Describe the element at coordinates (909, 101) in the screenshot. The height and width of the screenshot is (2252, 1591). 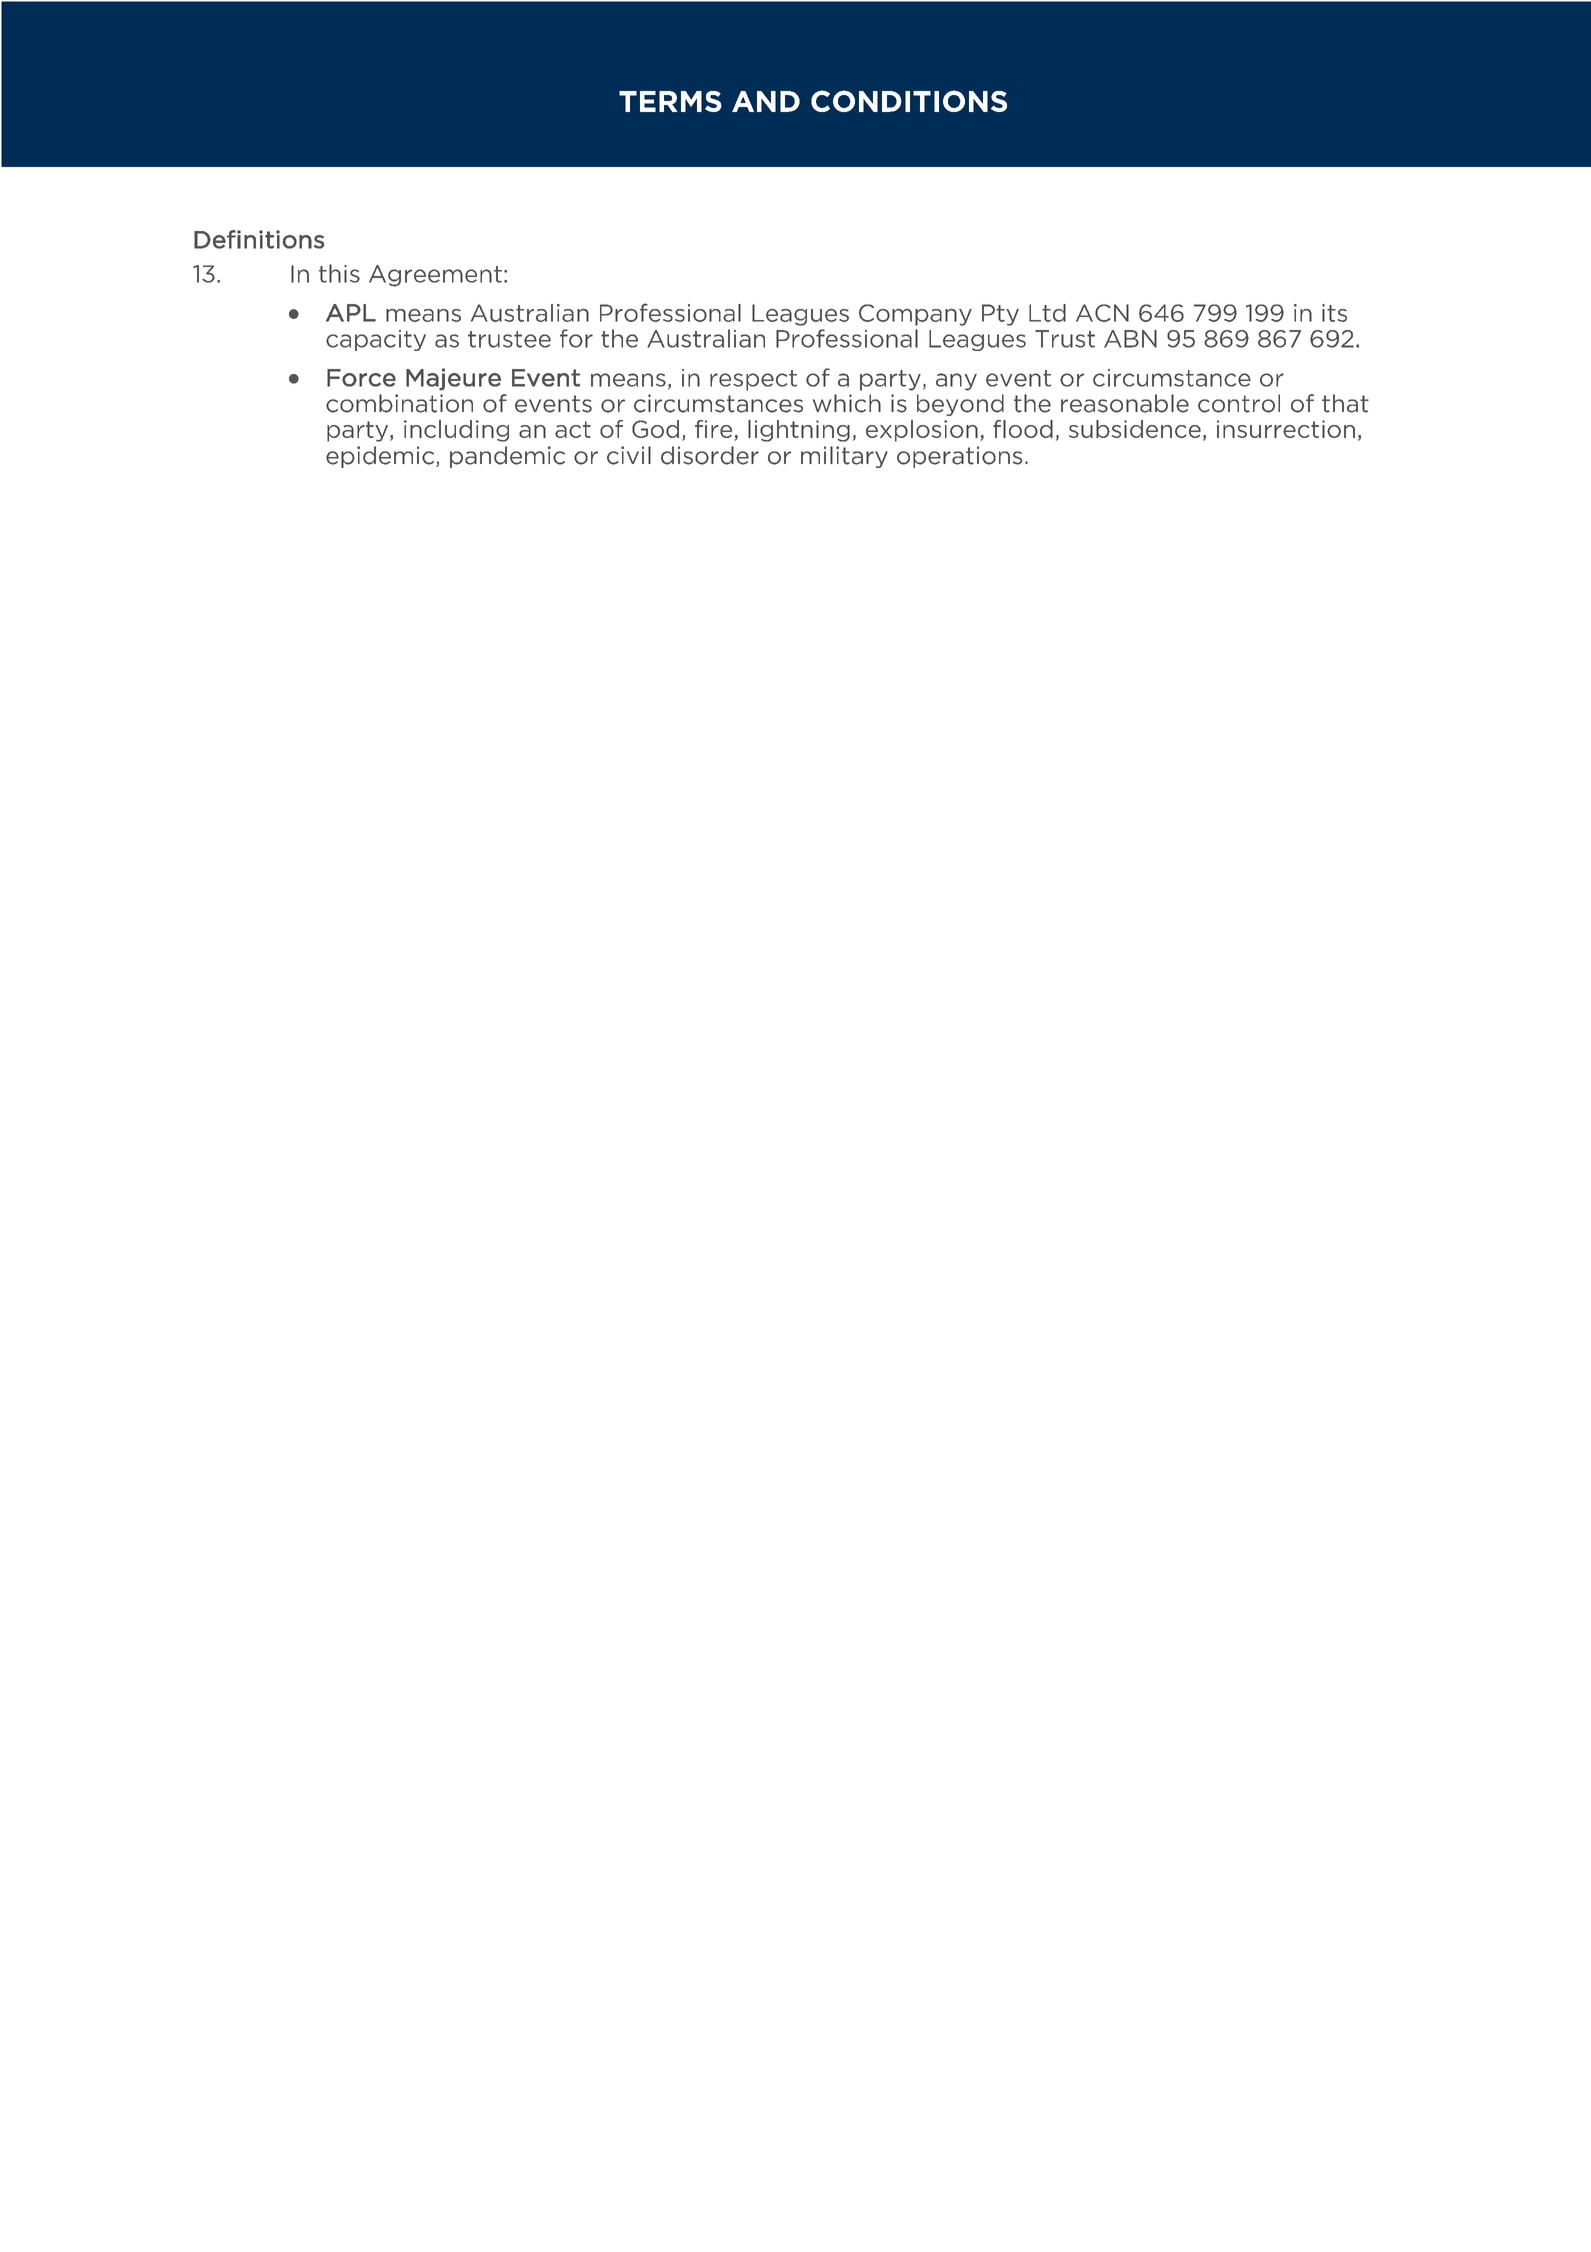
I see `CONDITIONS` at that location.
